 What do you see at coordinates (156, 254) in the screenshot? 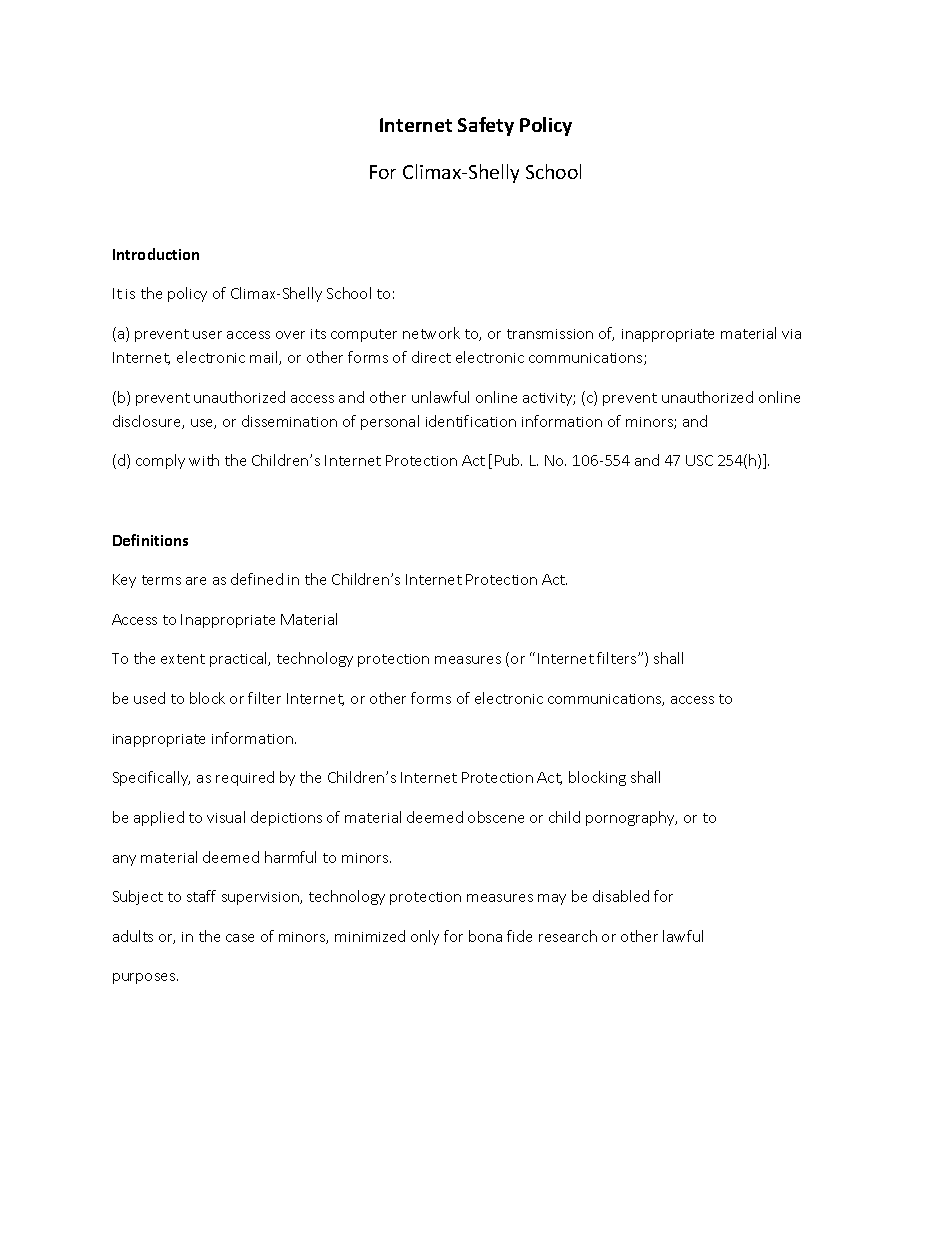
I see `Introduction` at bounding box center [156, 254].
